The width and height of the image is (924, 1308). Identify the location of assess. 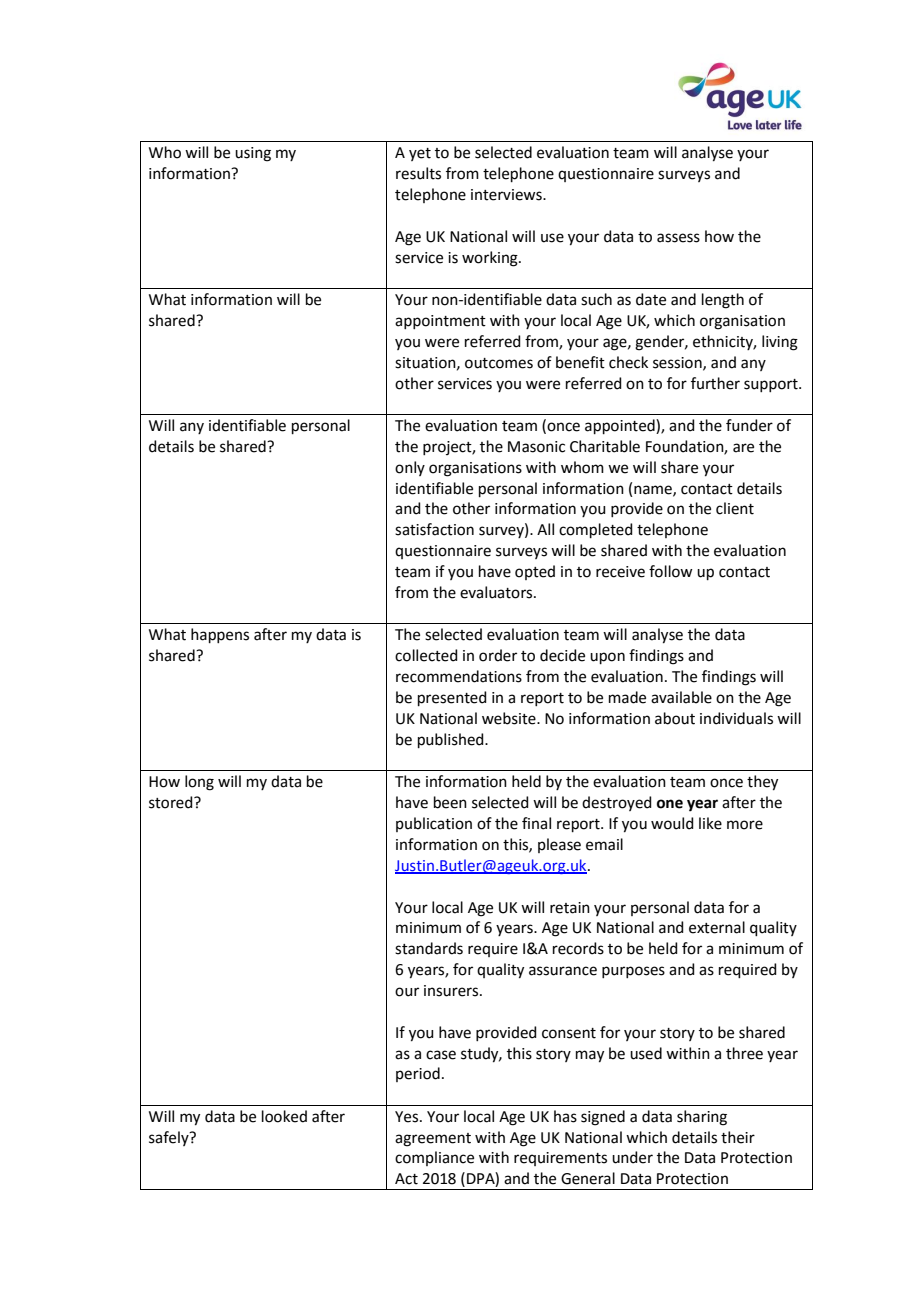
(678, 238).
